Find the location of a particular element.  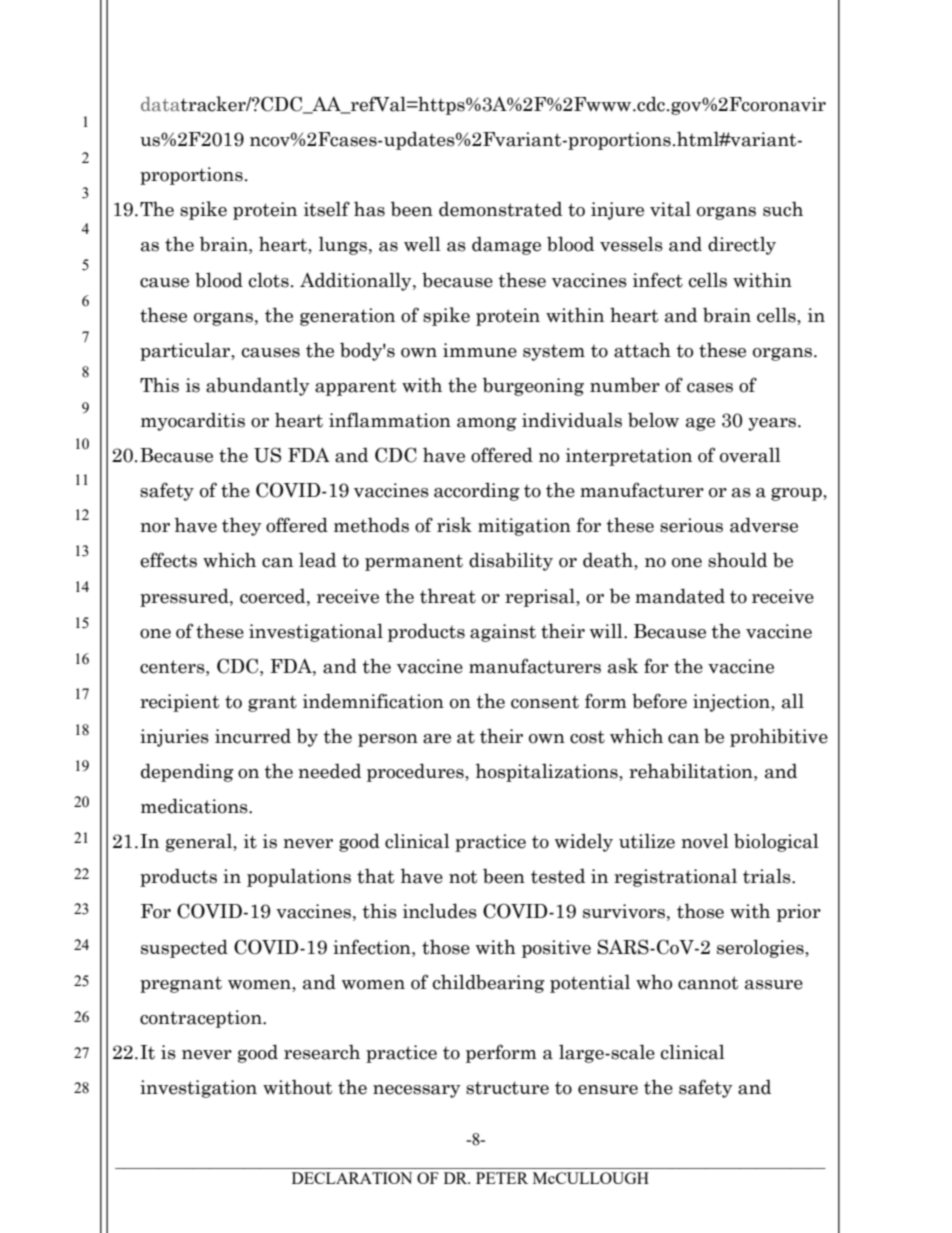

medications is located at coordinates (195, 806).
